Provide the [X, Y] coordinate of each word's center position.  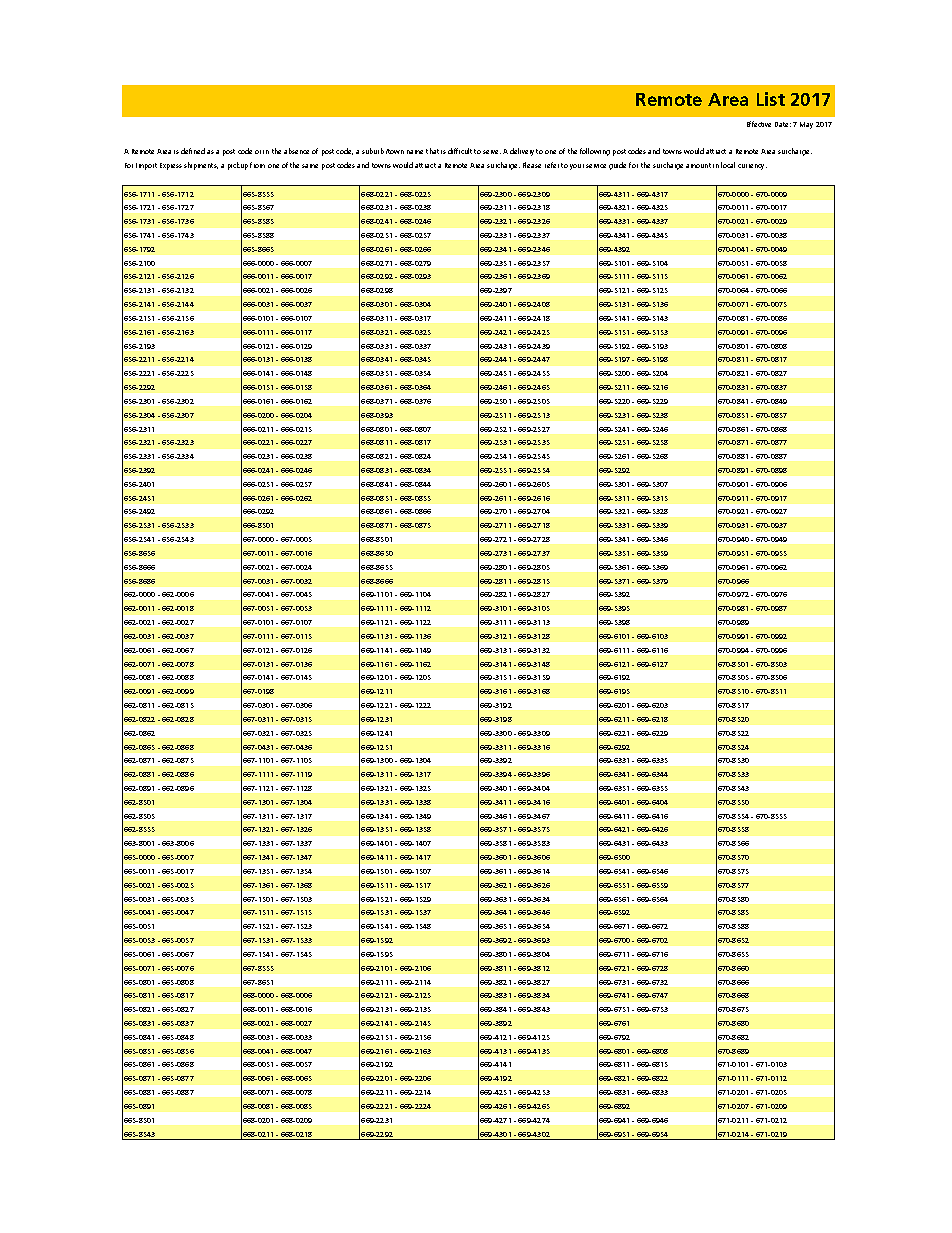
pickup [238, 166]
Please [532, 165]
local [728, 165]
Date [783, 124]
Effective [759, 124]
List [771, 99]
